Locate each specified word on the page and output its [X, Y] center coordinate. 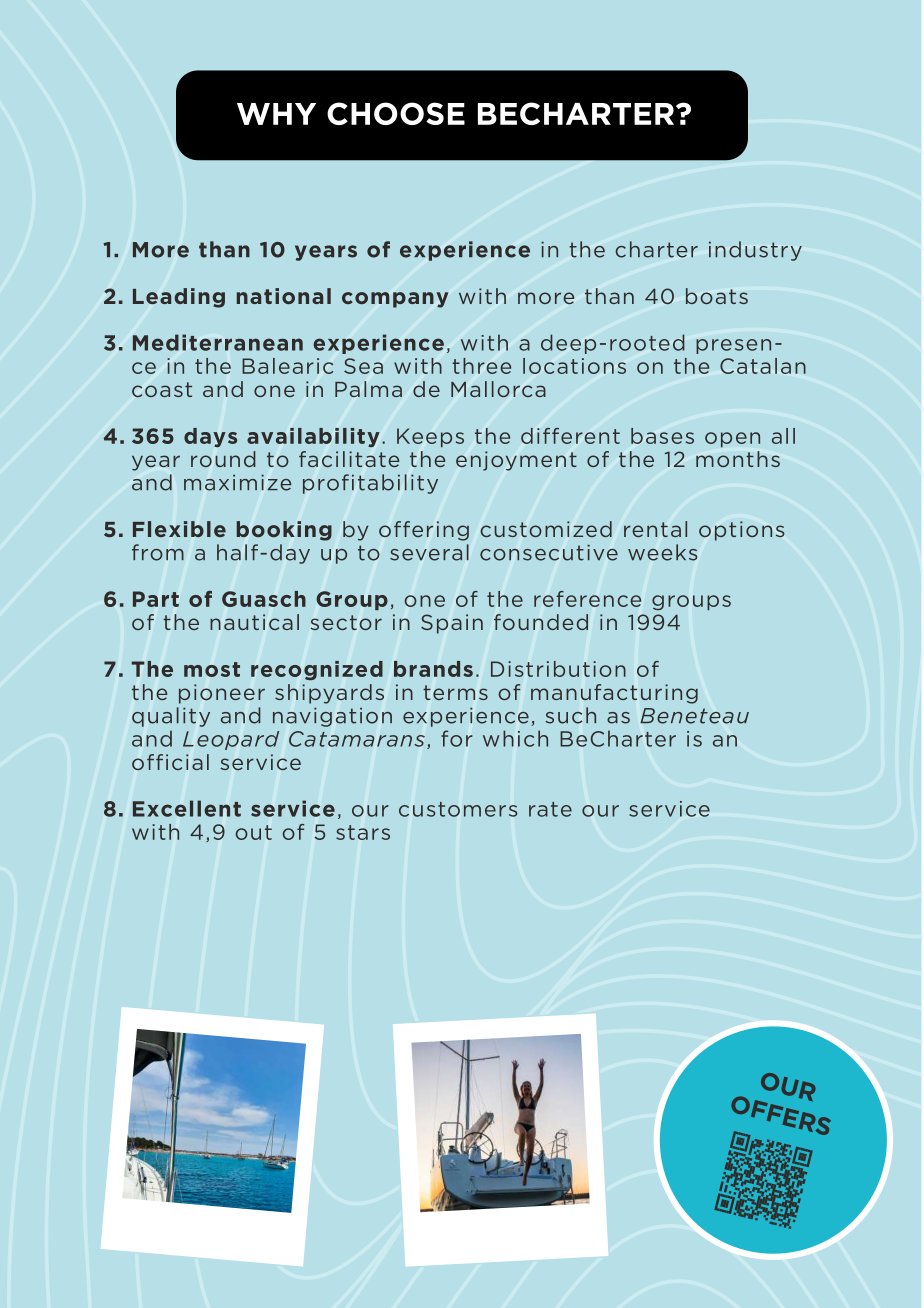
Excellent [187, 808]
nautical [254, 622]
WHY [276, 114]
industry [755, 251]
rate [550, 809]
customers [458, 809]
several [429, 552]
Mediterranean [218, 342]
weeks [662, 552]
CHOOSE [396, 113]
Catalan [763, 366]
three [481, 366]
